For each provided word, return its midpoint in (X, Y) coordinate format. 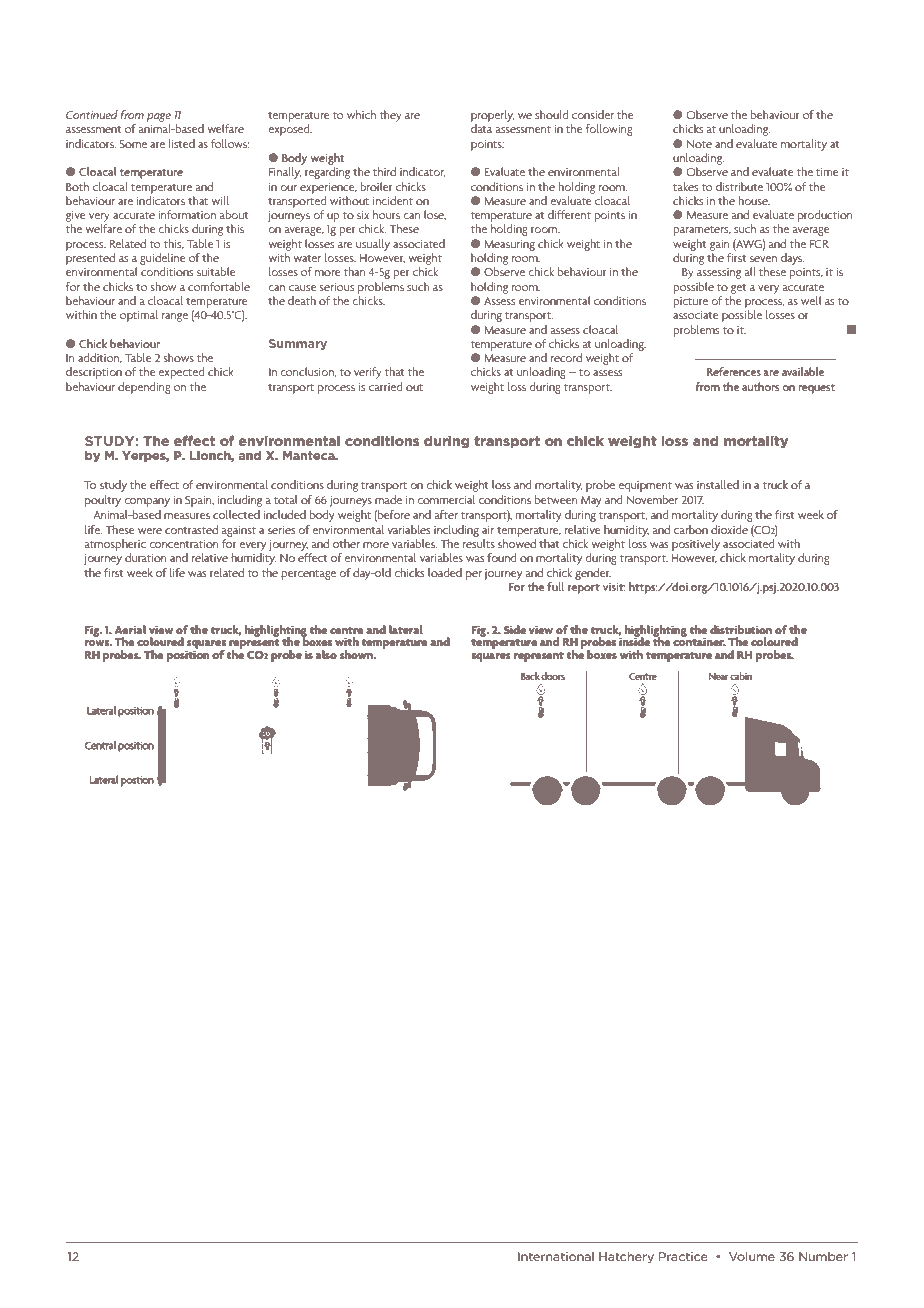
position (188, 655)
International (556, 1256)
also (326, 654)
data (481, 128)
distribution (741, 629)
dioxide (729, 529)
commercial (446, 499)
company (147, 502)
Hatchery (626, 1257)
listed (182, 143)
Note (699, 144)
